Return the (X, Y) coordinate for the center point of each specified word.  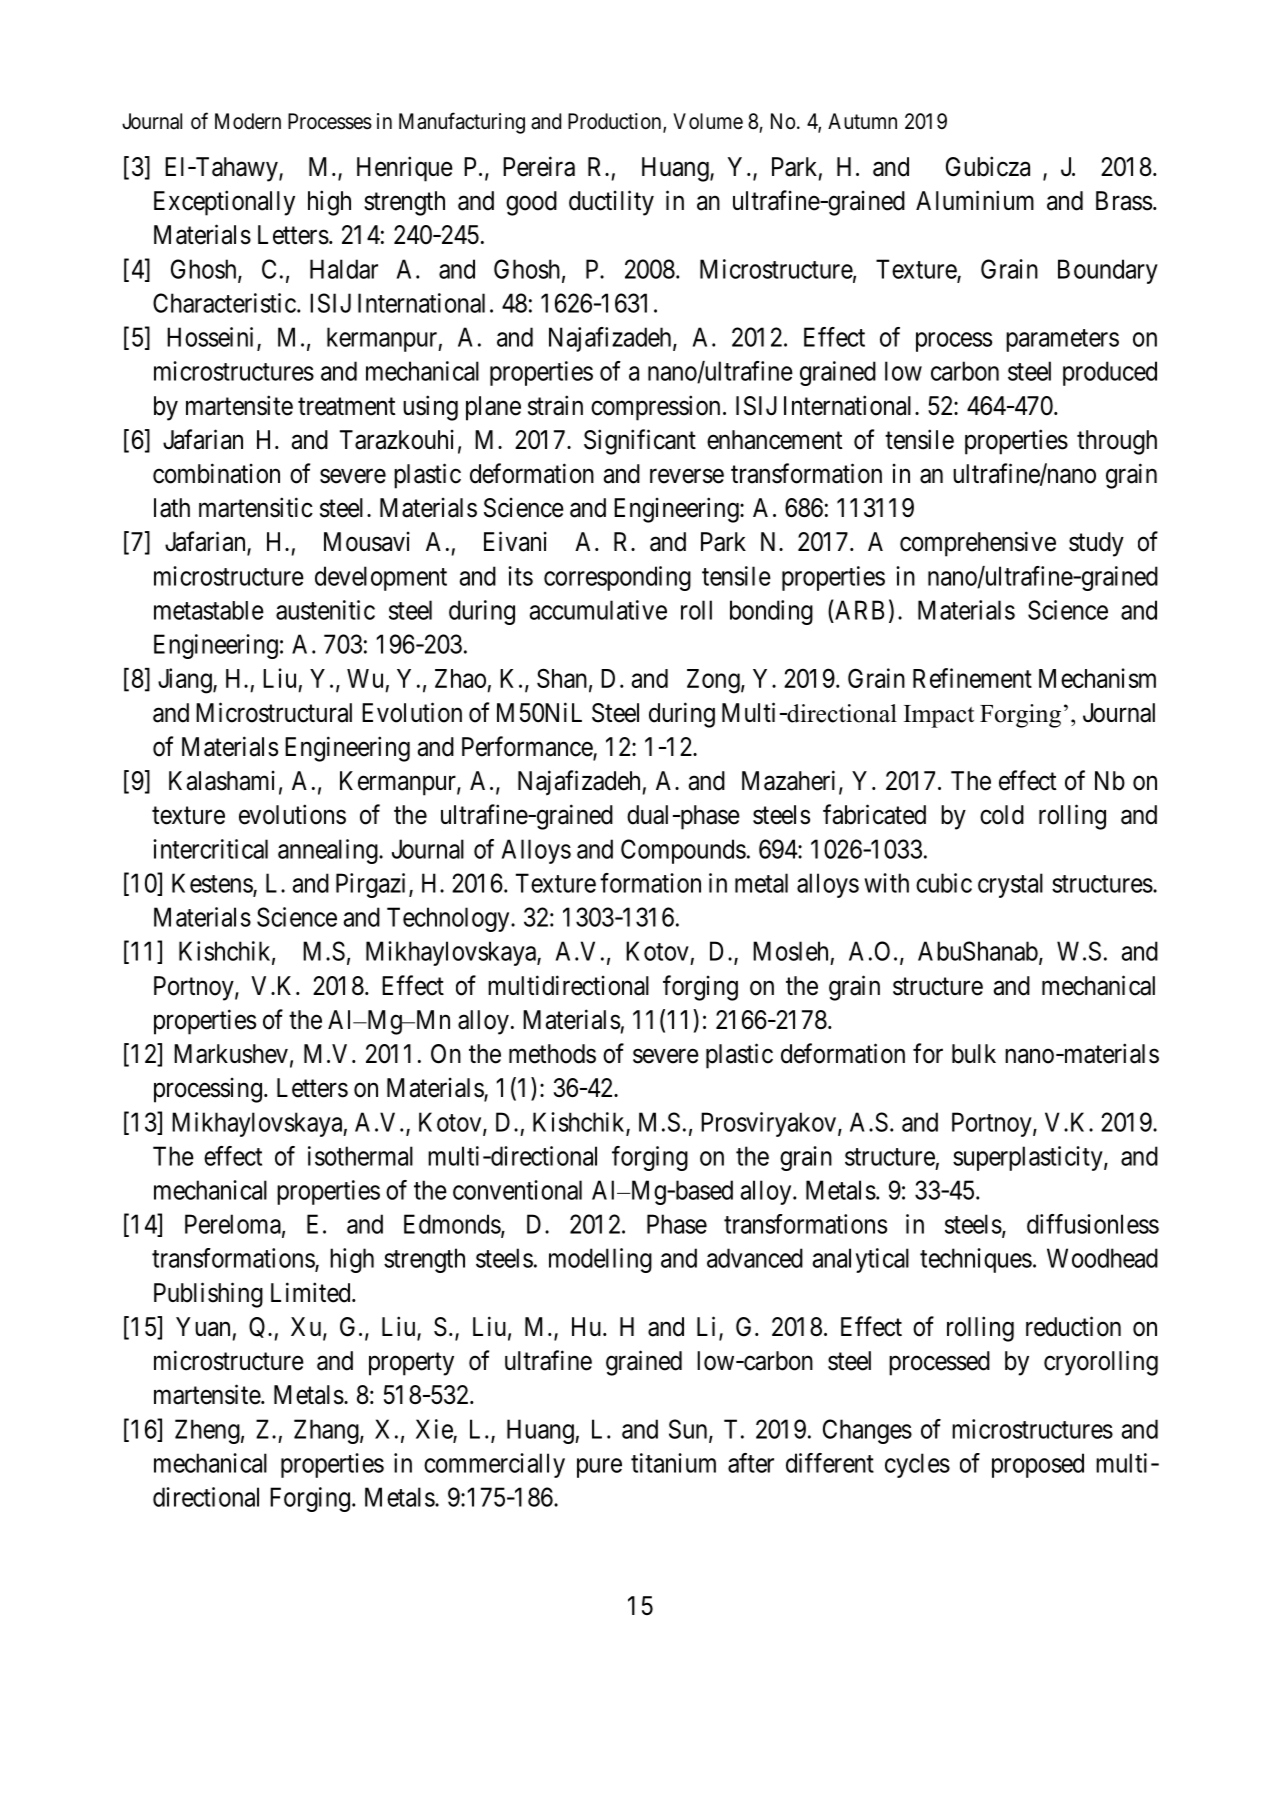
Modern (248, 121)
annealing (329, 851)
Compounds (683, 851)
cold (1002, 815)
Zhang (327, 1431)
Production (616, 122)
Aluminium (975, 200)
